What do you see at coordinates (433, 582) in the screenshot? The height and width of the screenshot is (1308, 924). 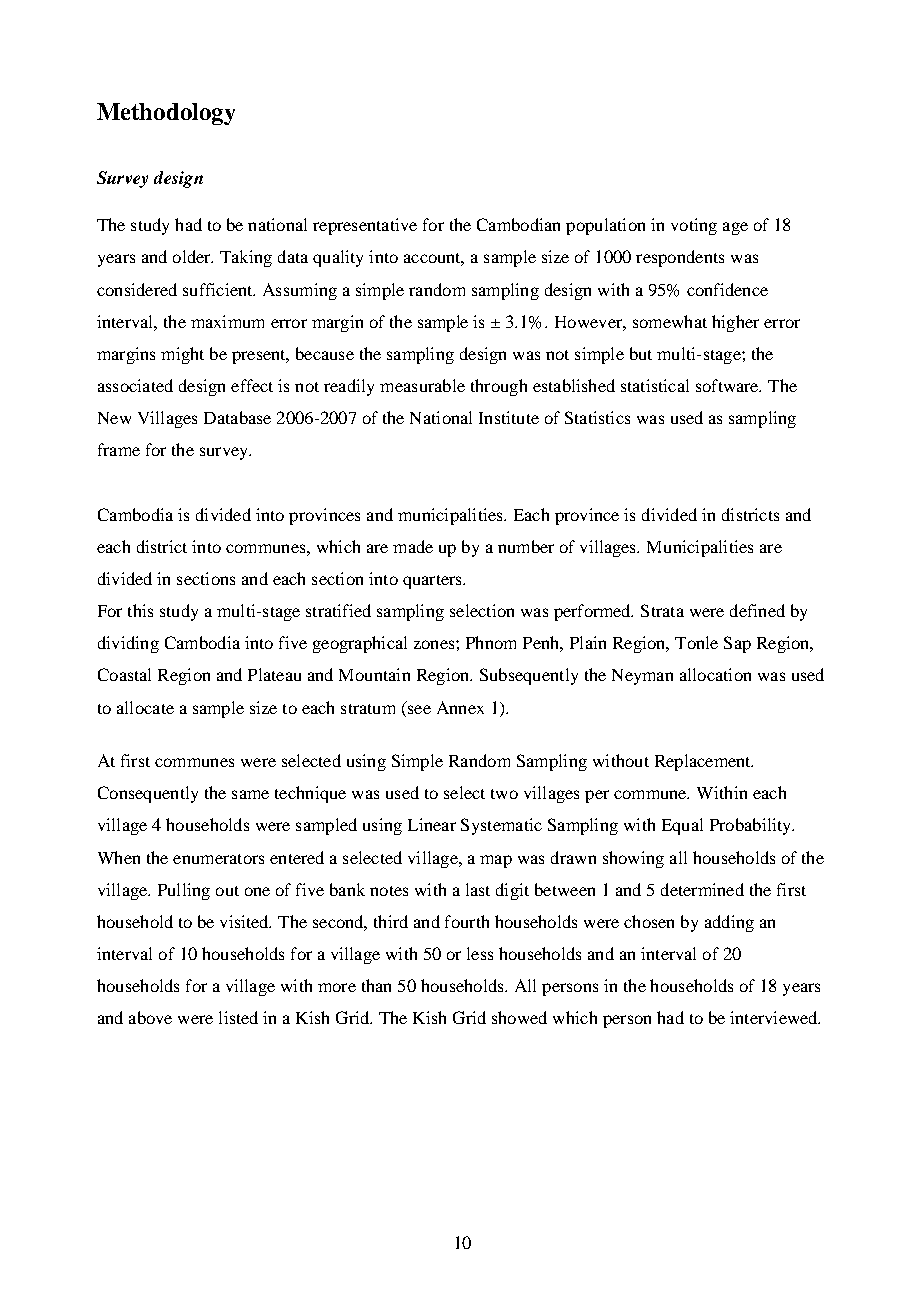 I see `quarters` at bounding box center [433, 582].
